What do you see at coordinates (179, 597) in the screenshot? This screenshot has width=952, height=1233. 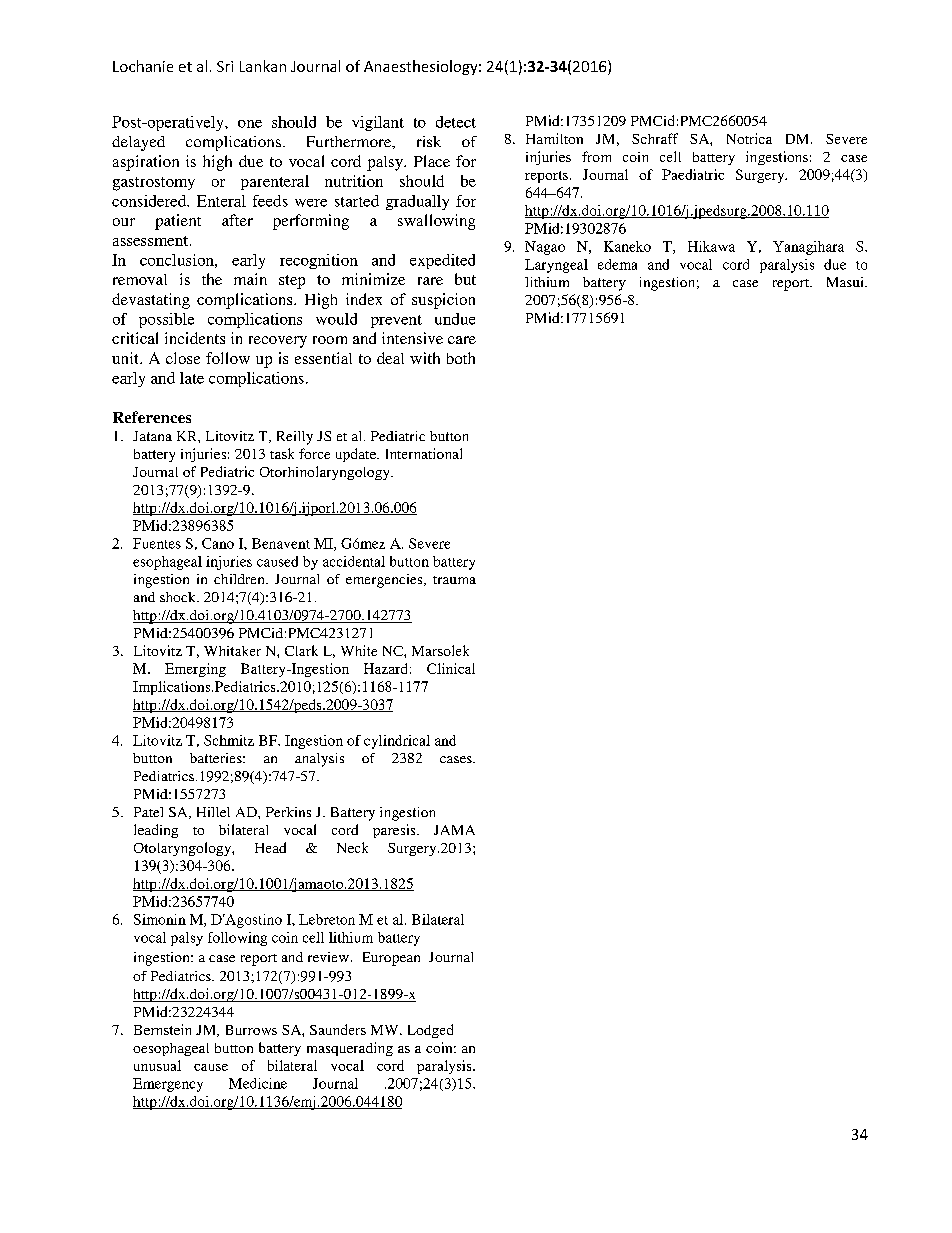 I see `shock` at bounding box center [179, 597].
